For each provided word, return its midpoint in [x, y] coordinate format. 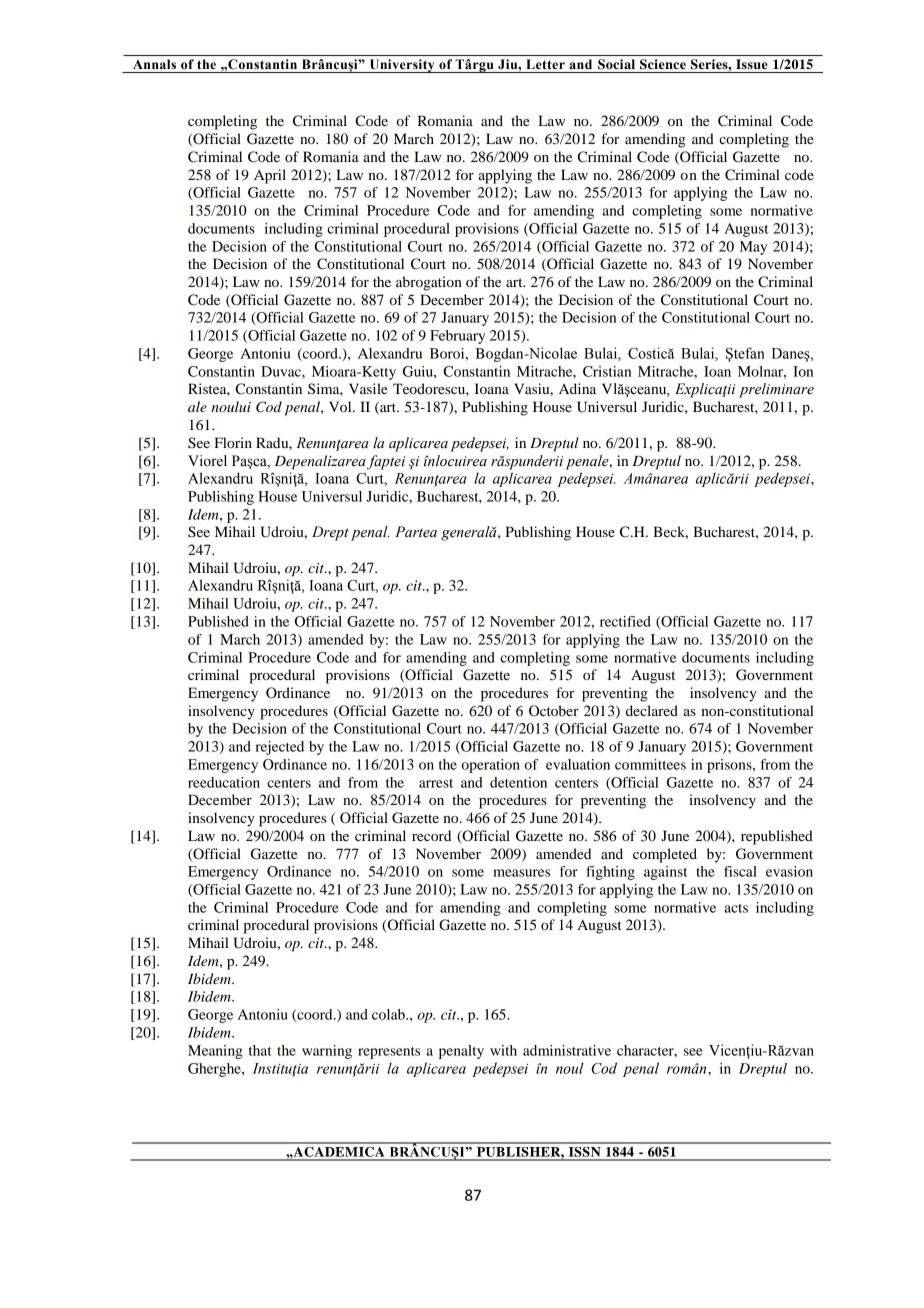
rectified [625, 621]
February [457, 337]
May [753, 248]
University [402, 66]
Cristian [607, 371]
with [503, 1050]
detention [518, 782]
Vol [341, 406]
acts [736, 908]
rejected [279, 748]
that [260, 1050]
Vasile [368, 388]
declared [652, 710]
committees [650, 764]
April [270, 176]
